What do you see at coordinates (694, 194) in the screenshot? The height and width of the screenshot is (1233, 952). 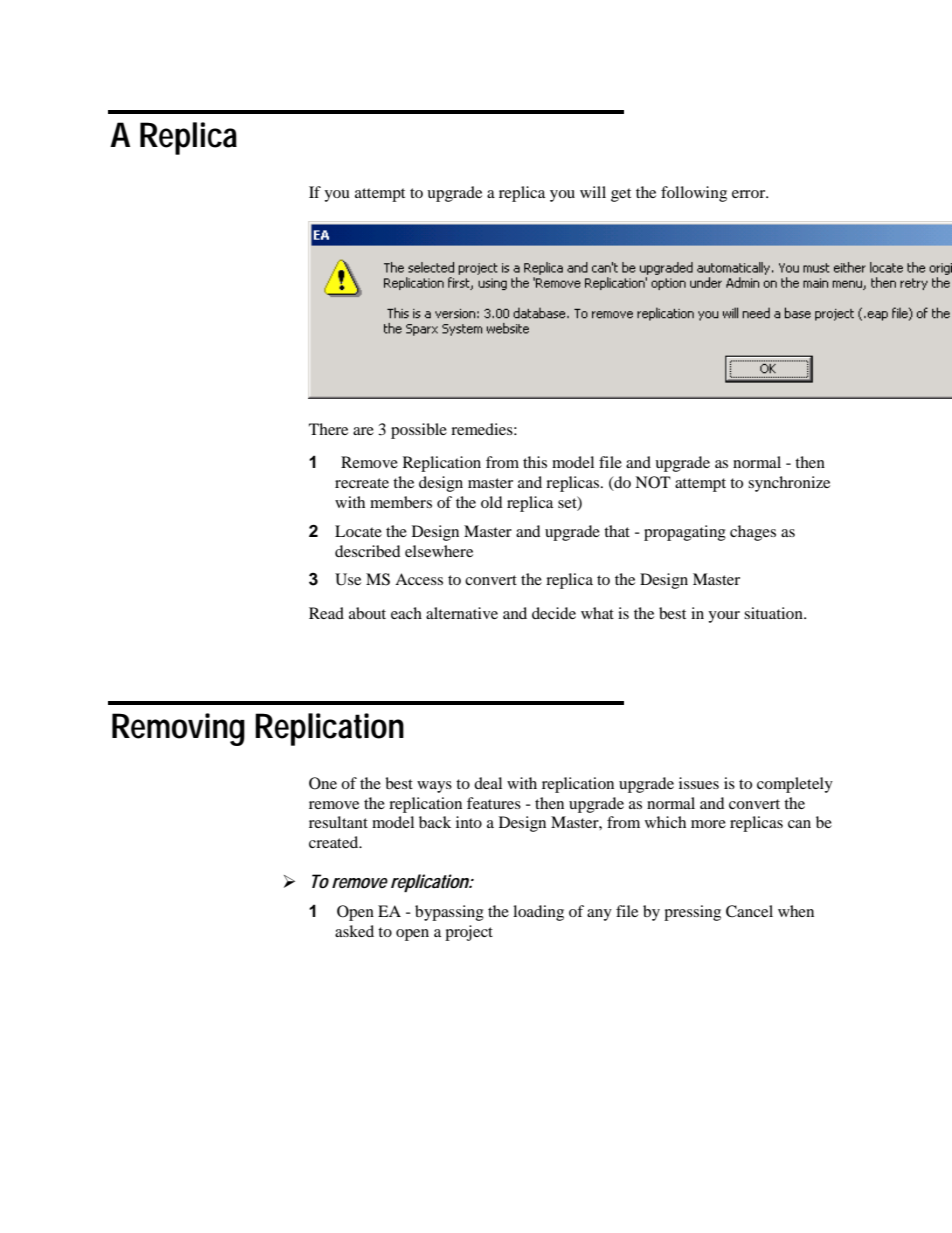 I see `following` at bounding box center [694, 194].
